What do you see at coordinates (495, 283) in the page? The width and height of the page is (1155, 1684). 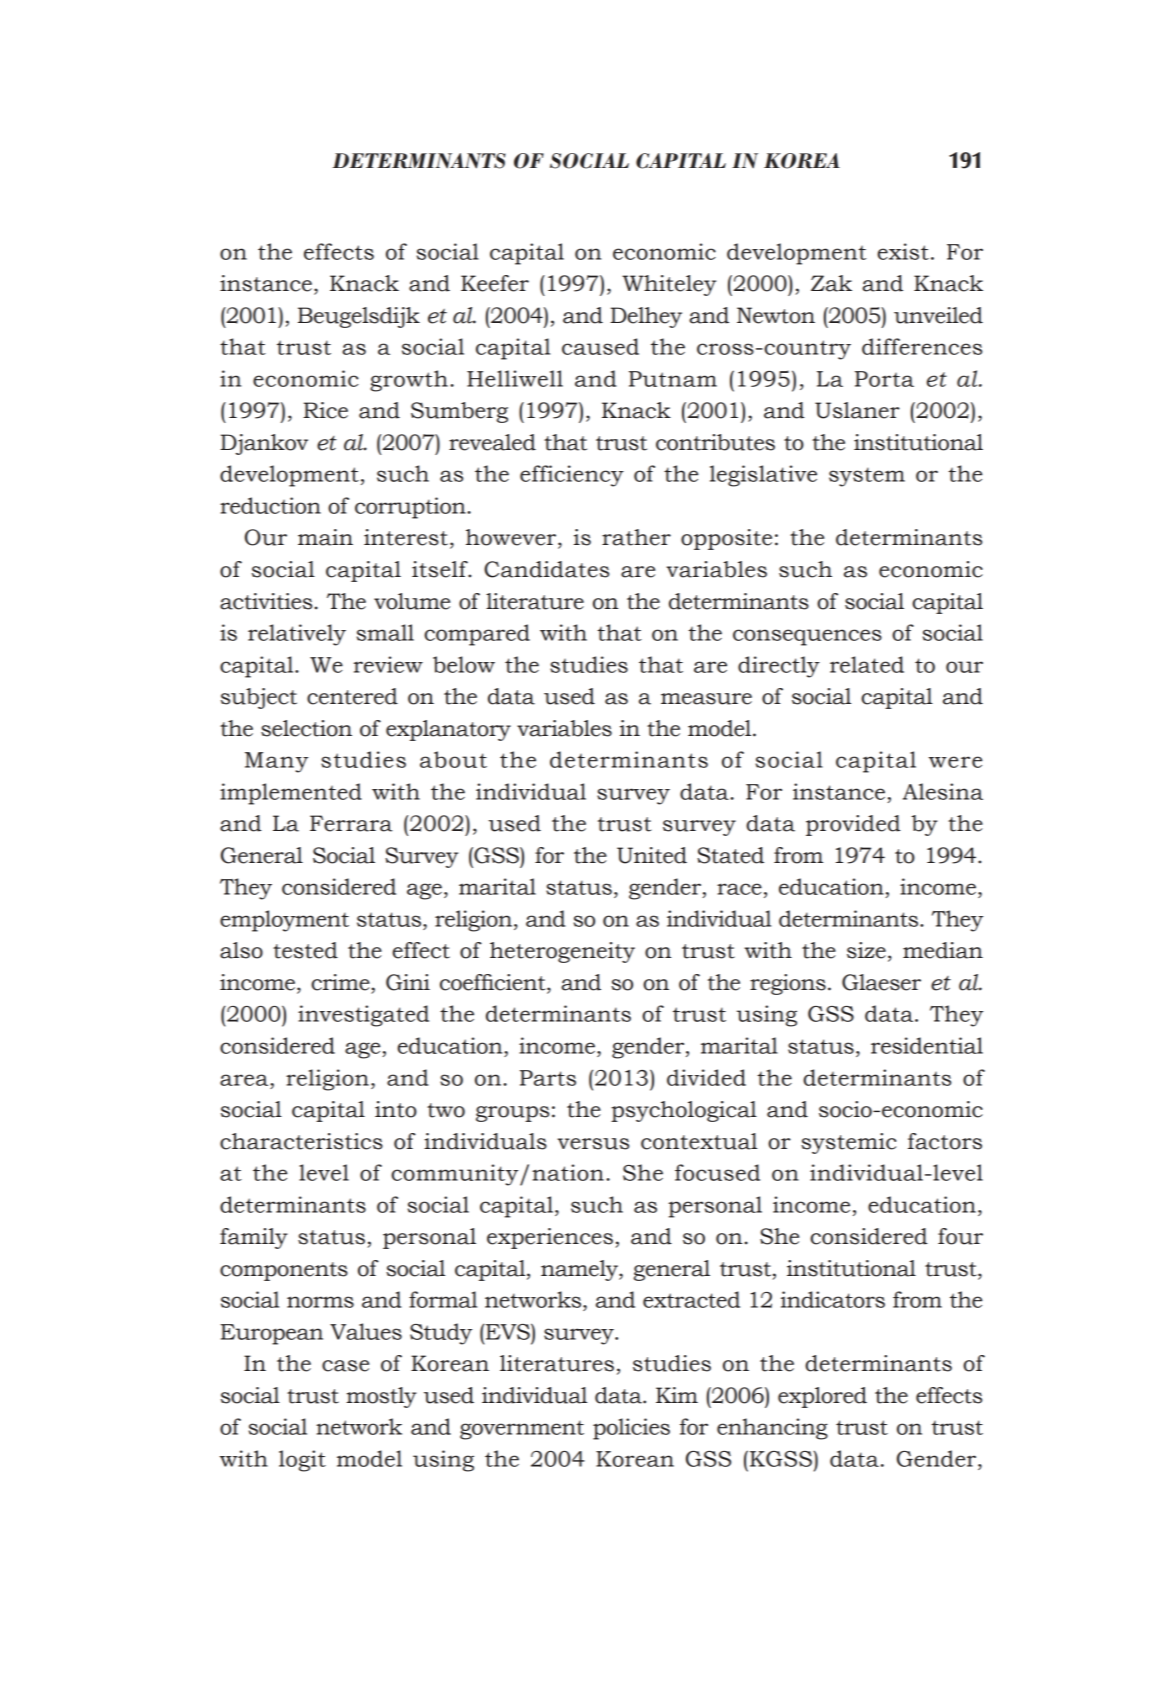 I see `Keefer` at bounding box center [495, 283].
